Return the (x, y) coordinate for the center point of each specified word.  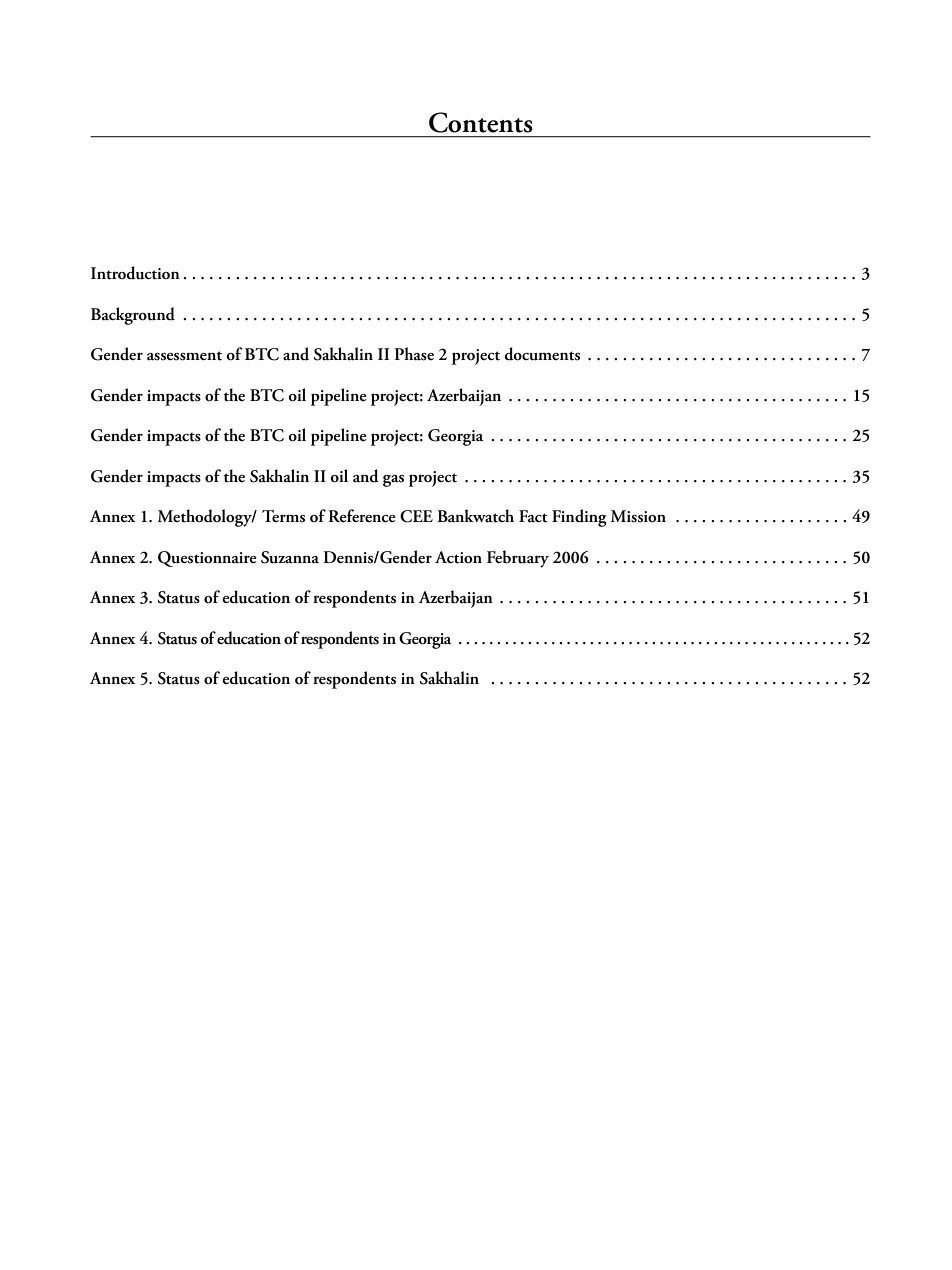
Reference (362, 515)
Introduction (135, 273)
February (518, 559)
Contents (481, 122)
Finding (579, 518)
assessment (184, 356)
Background (133, 316)
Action (458, 557)
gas (393, 481)
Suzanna (290, 557)
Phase (414, 354)
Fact (533, 516)
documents (542, 354)
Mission (638, 516)
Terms (283, 516)
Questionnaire (207, 559)
